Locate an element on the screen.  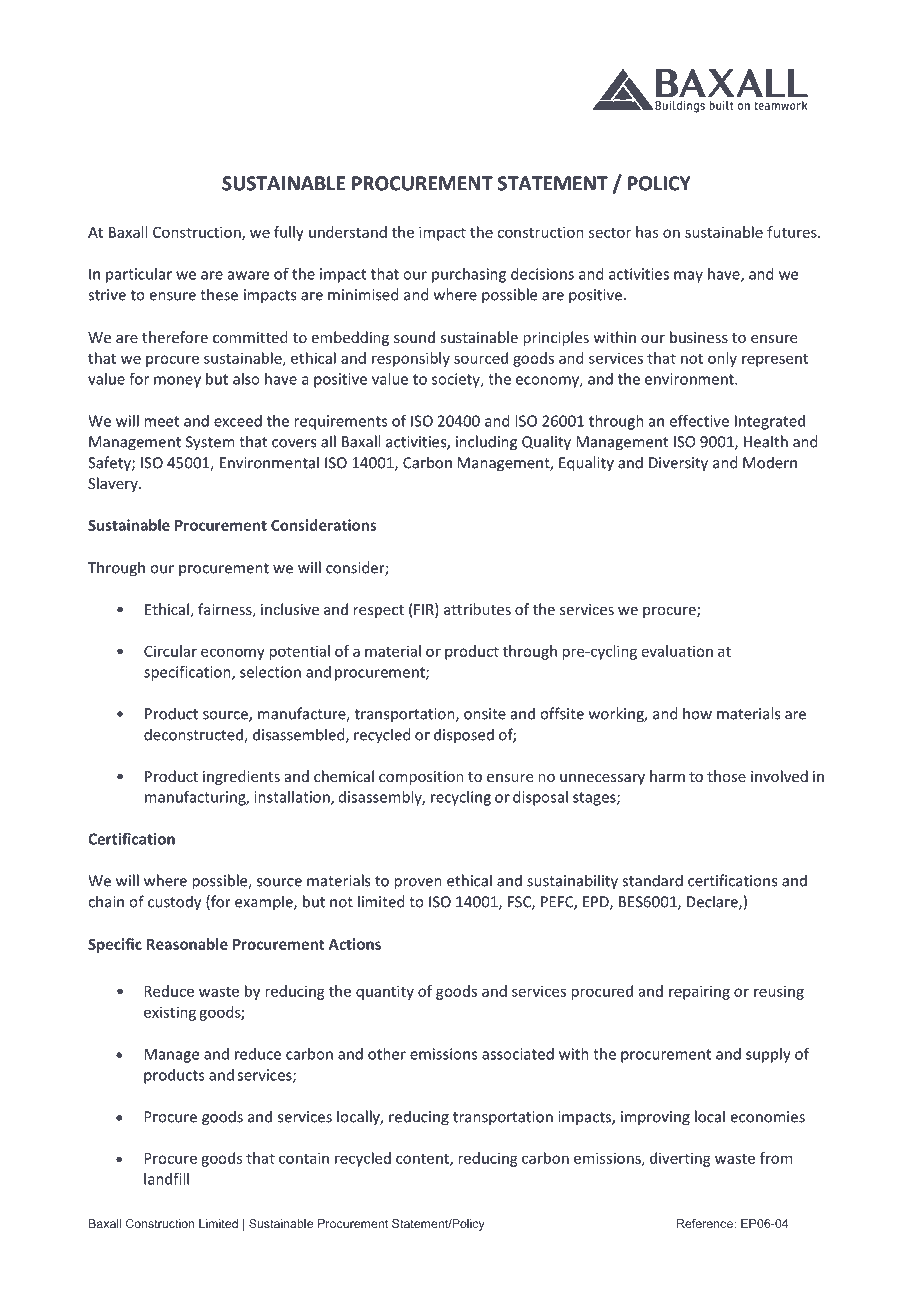
contain is located at coordinates (304, 1158).
